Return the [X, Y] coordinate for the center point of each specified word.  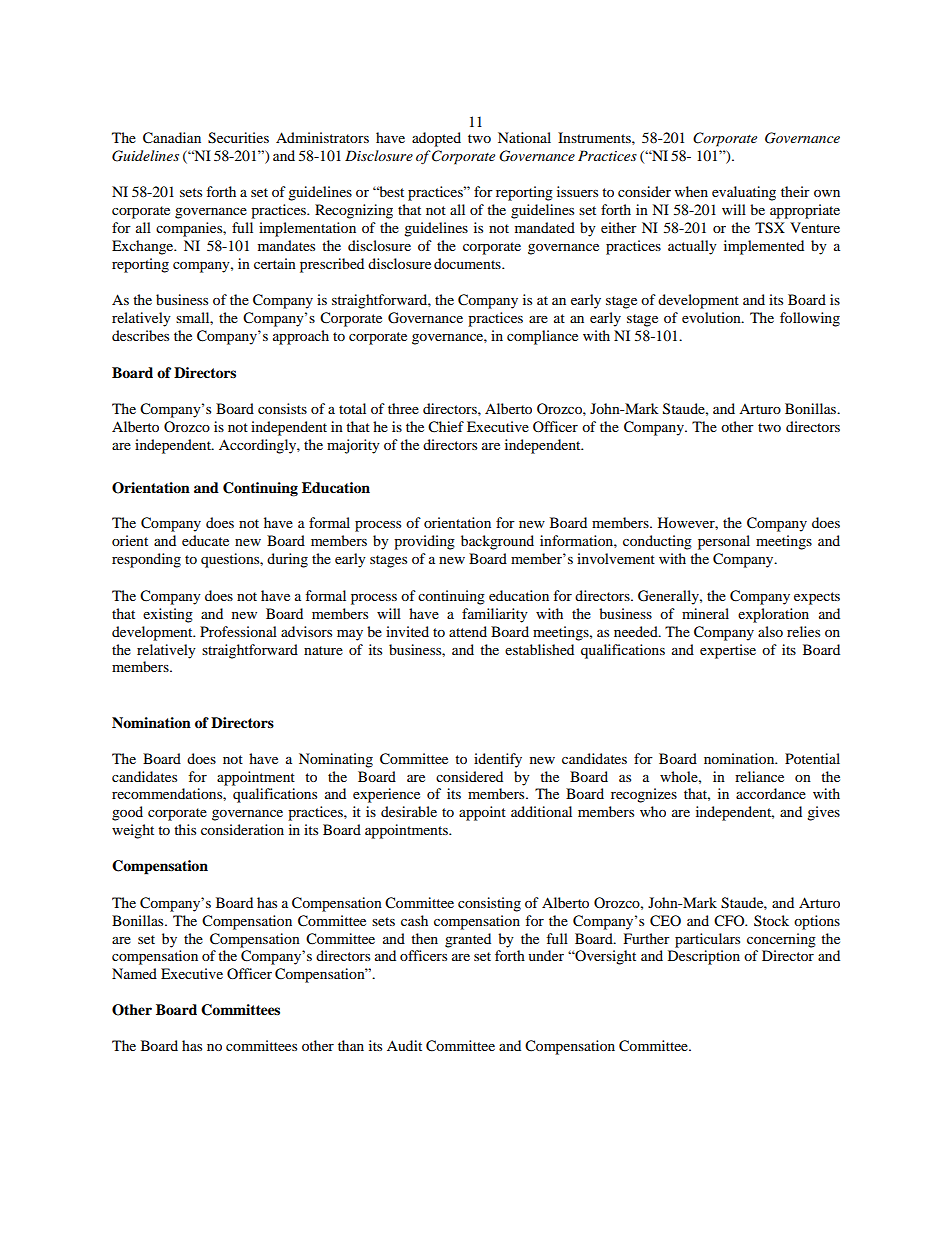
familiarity [495, 615]
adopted [436, 139]
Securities [238, 138]
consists [282, 408]
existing [168, 615]
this [185, 829]
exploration [773, 615]
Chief [446, 427]
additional [541, 811]
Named [134, 973]
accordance [771, 793]
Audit [404, 1045]
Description [704, 957]
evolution [712, 317]
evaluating [744, 193]
